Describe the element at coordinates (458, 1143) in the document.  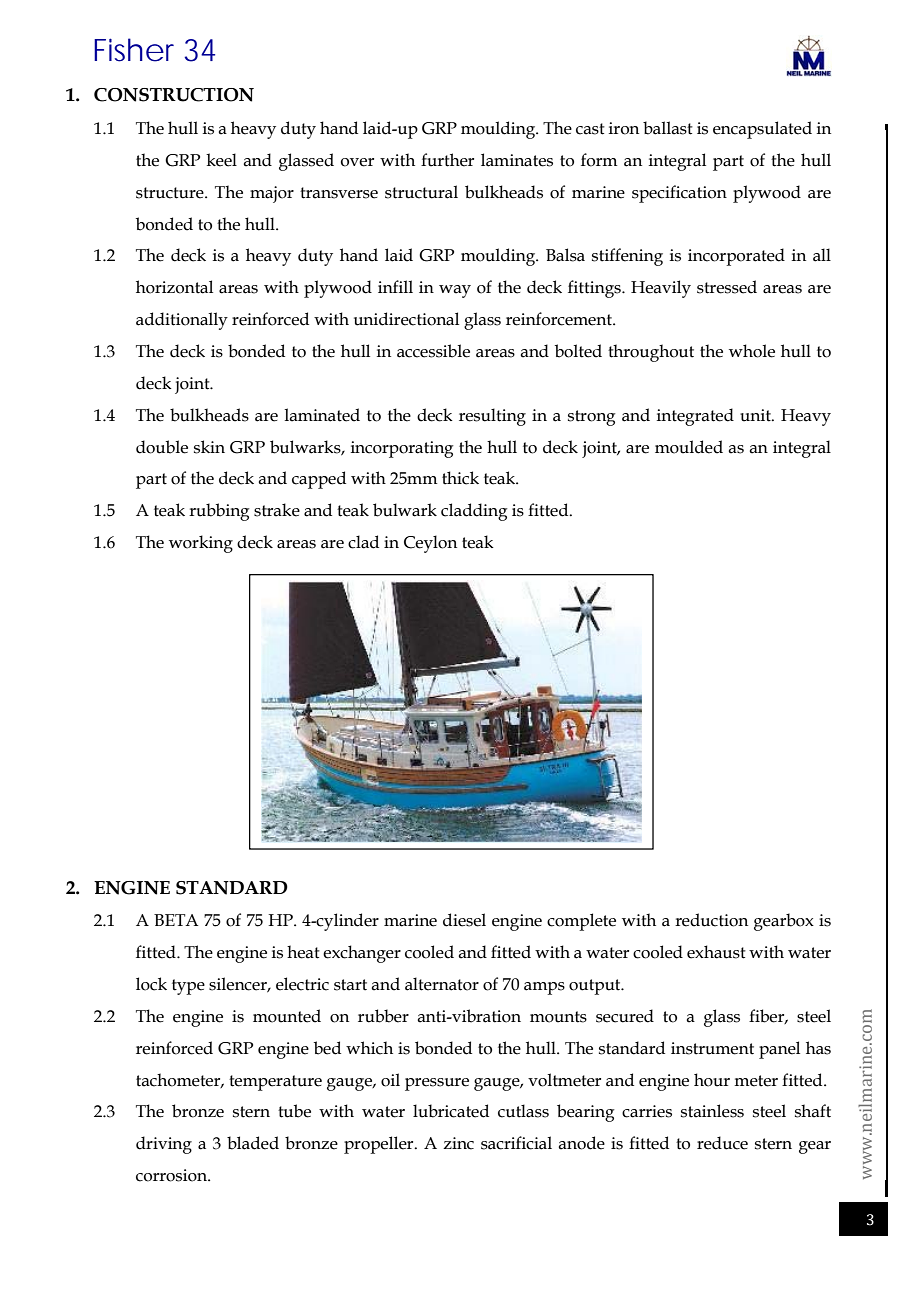
I see `zinc` at that location.
